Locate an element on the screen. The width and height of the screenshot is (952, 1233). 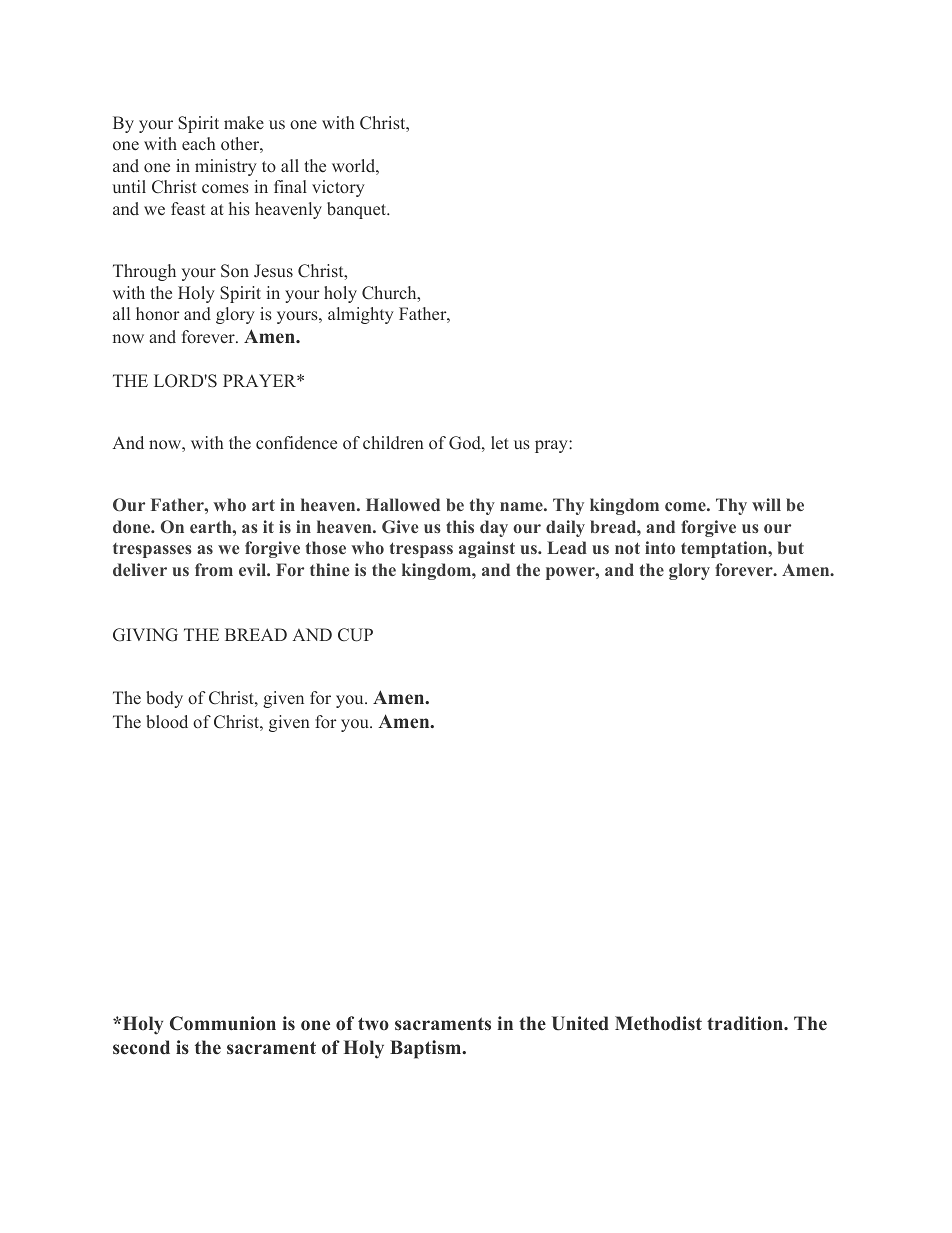
Communion is located at coordinates (223, 1023).
